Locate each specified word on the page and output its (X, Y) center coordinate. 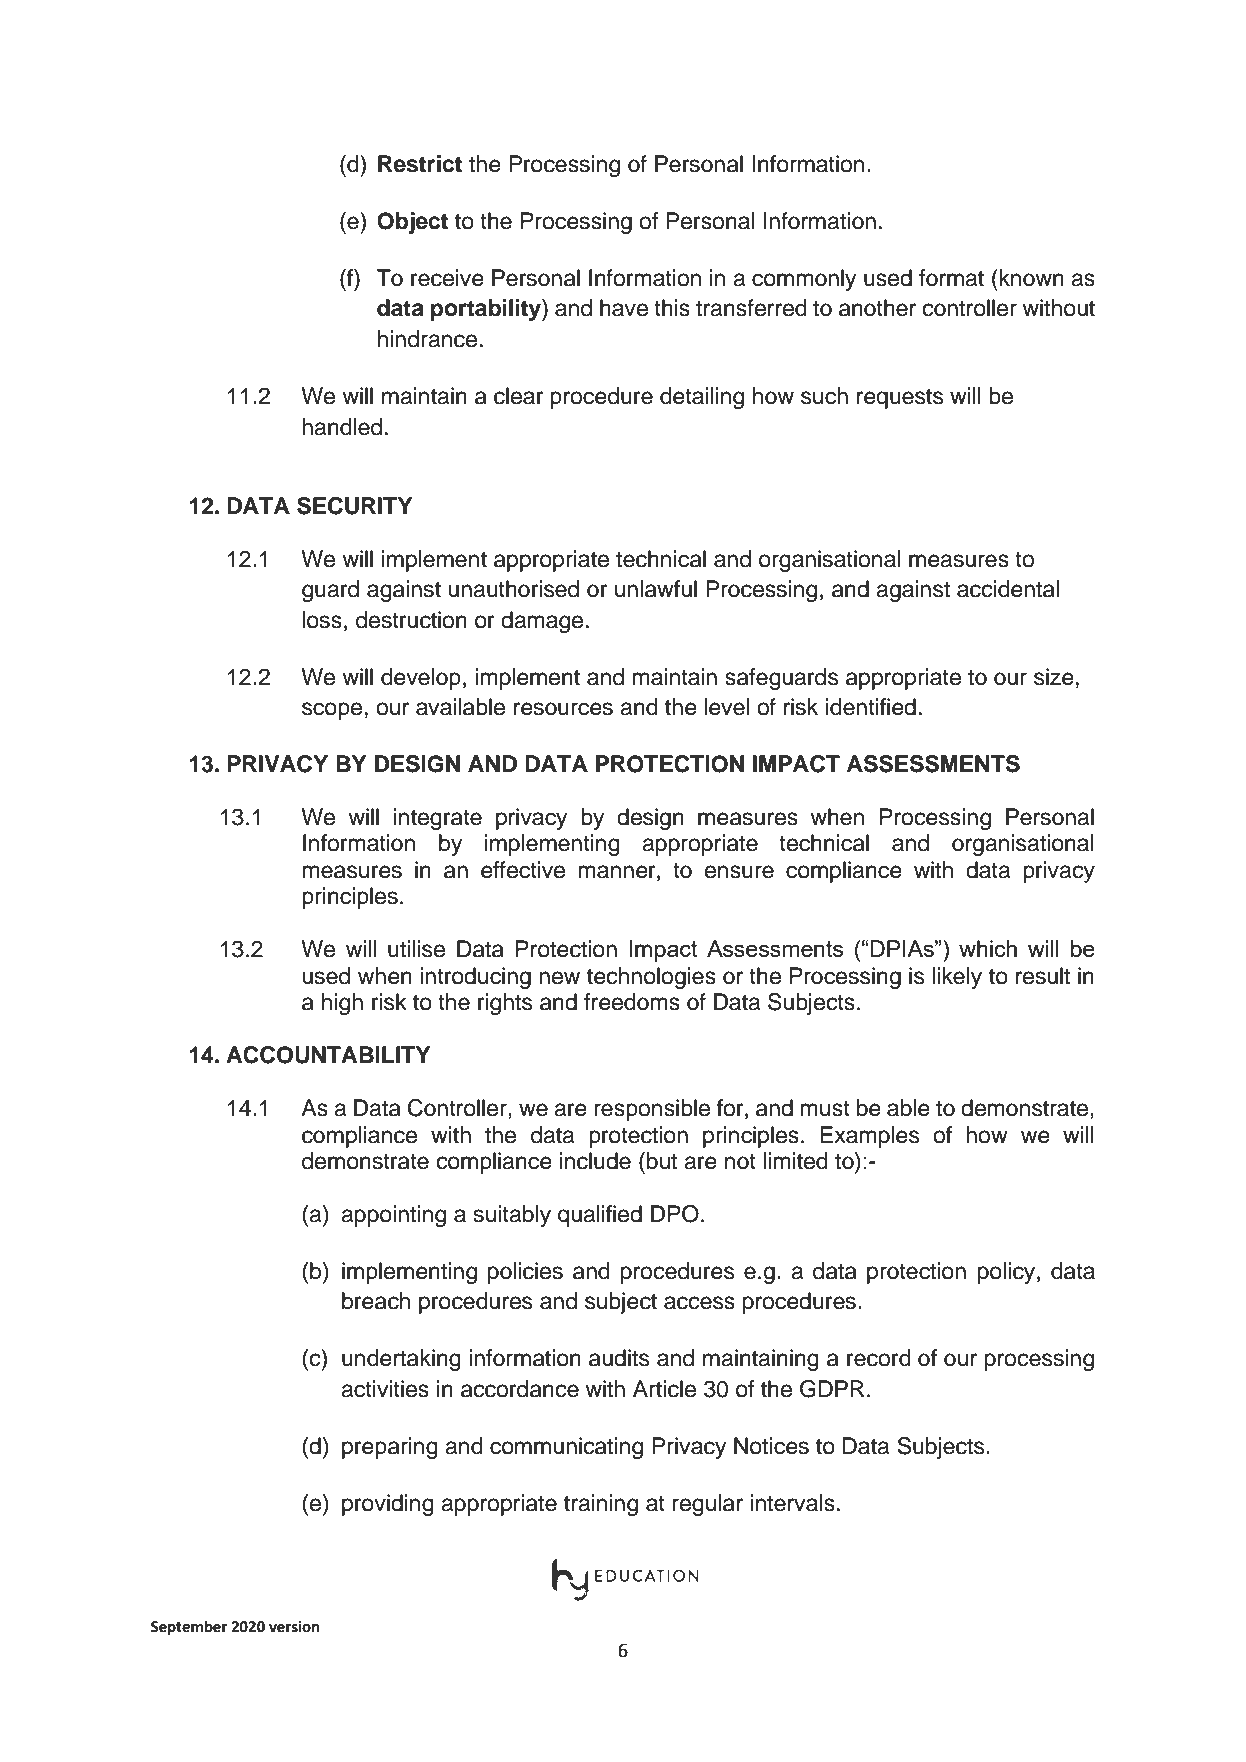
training (601, 1505)
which (988, 948)
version (294, 1627)
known (1031, 278)
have (624, 308)
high (342, 1004)
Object (412, 223)
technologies (651, 978)
